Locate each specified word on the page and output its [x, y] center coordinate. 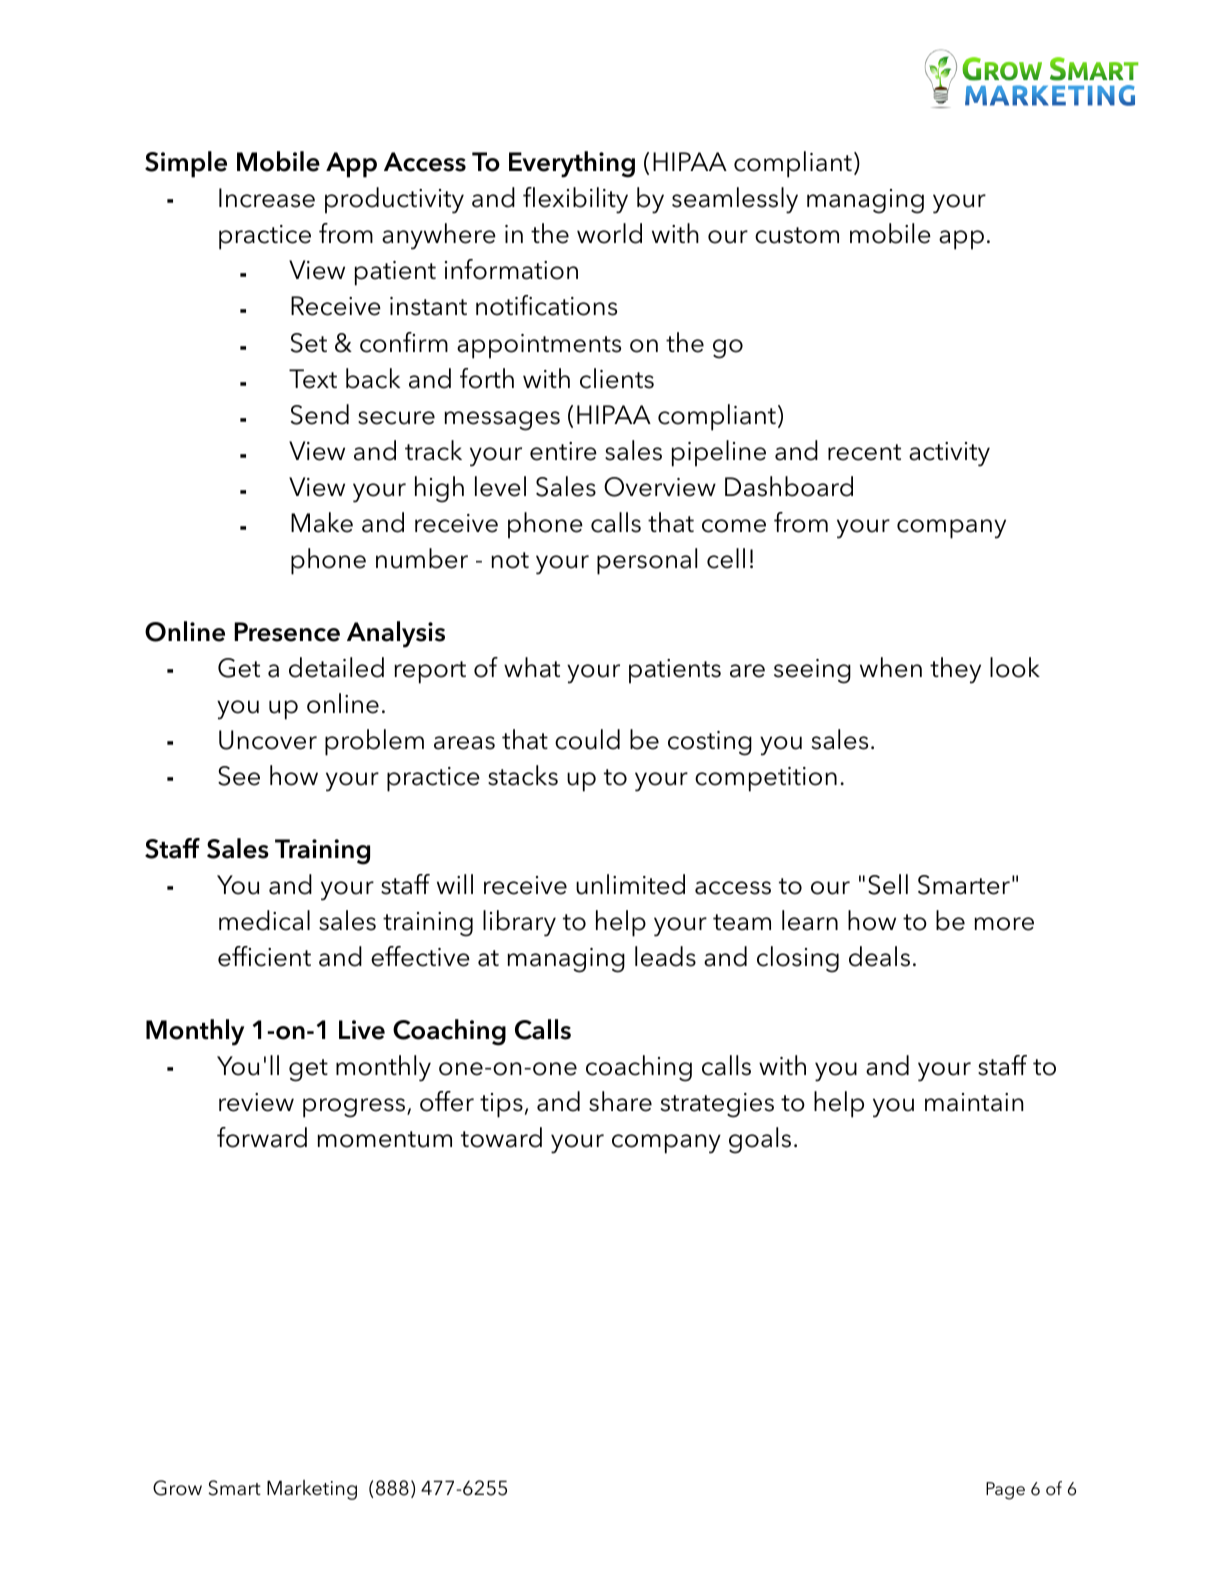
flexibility [575, 200]
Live [362, 1030]
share [620, 1101]
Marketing [312, 1490]
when [891, 667]
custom [797, 235]
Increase [267, 198]
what [532, 667]
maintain [974, 1102]
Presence [287, 632]
